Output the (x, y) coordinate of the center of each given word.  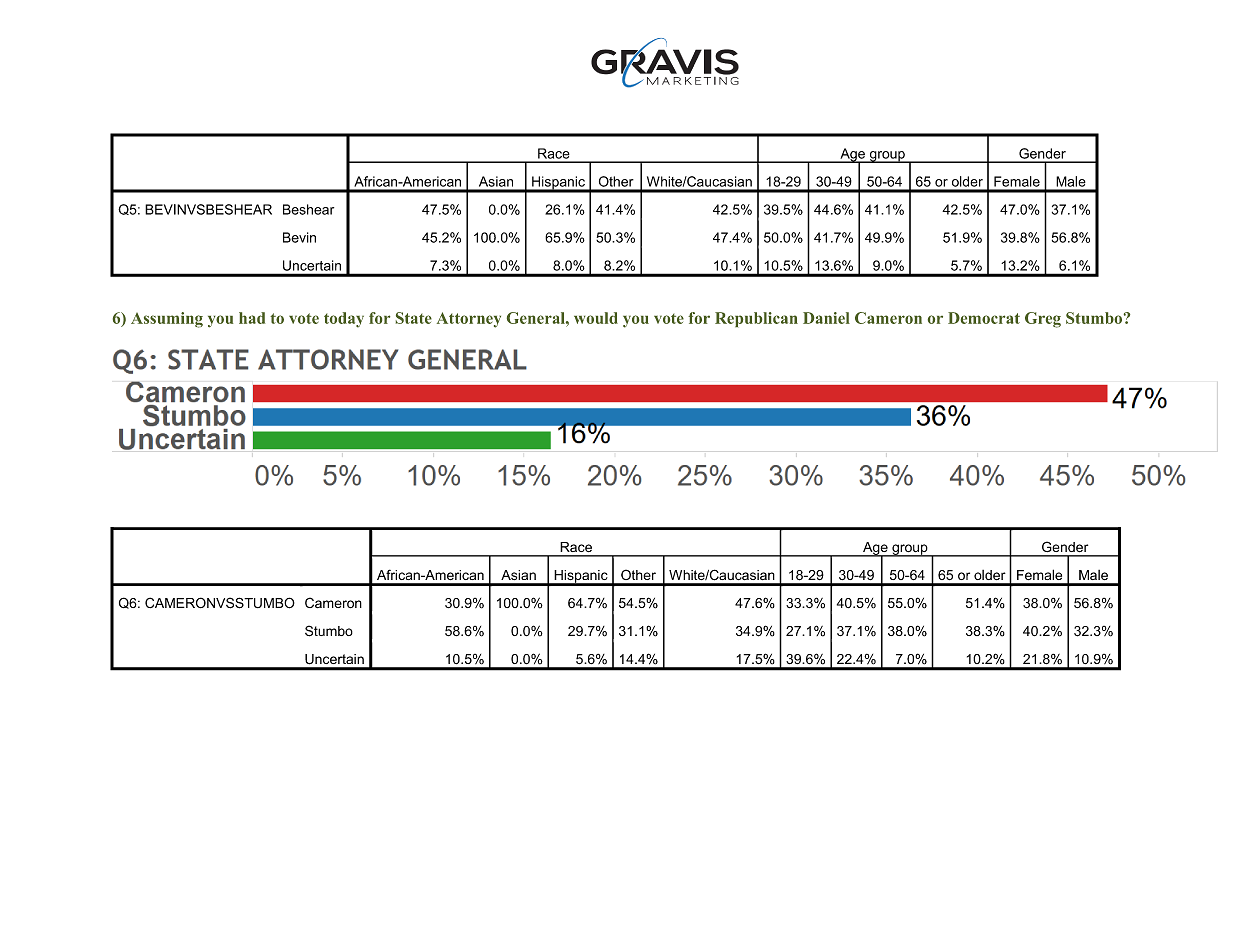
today (344, 320)
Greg (1043, 320)
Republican (756, 319)
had (252, 318)
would (596, 318)
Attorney (469, 320)
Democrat (984, 318)
